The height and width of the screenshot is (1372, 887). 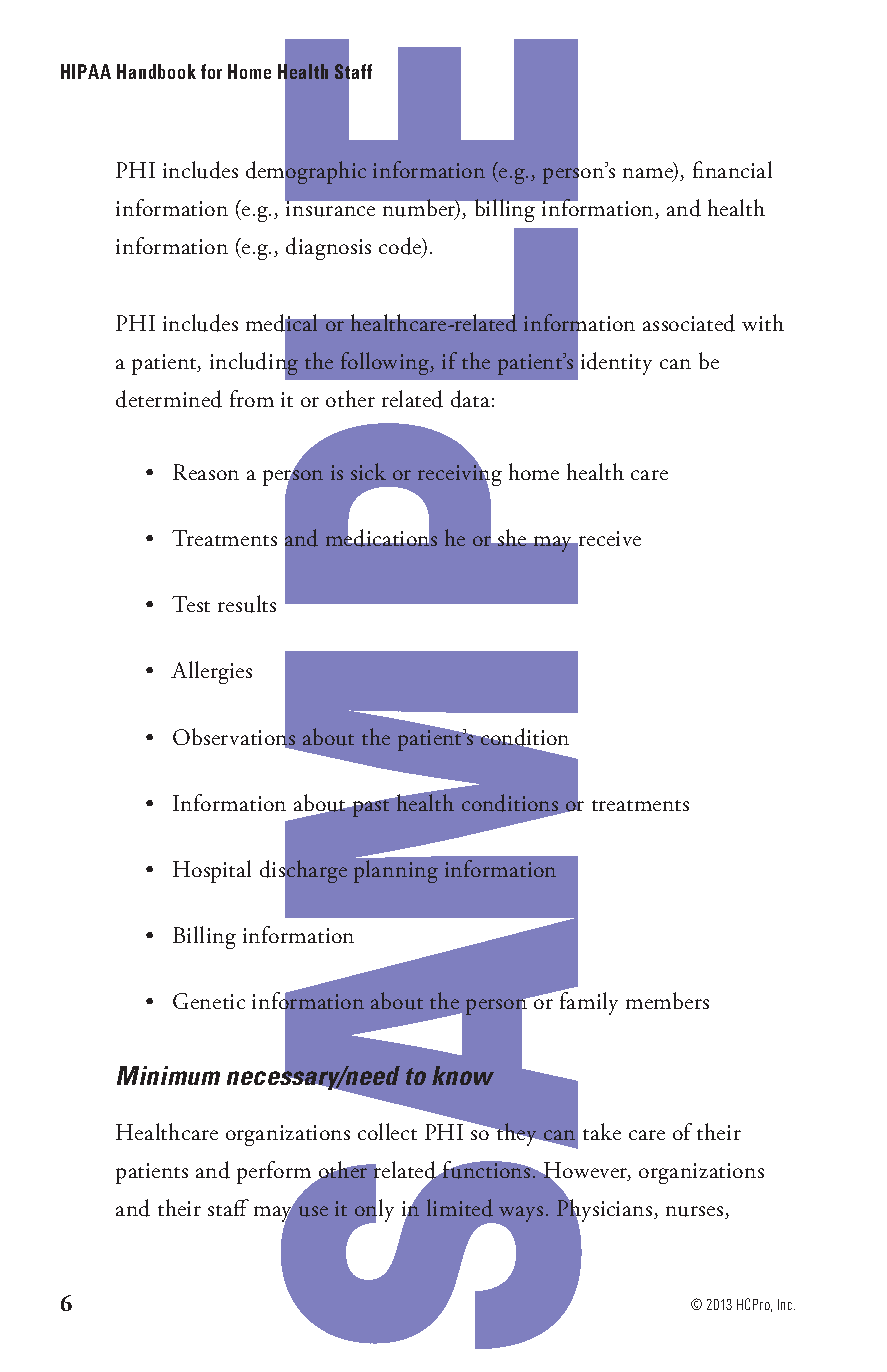 I want to click on limited, so click(x=460, y=1208).
